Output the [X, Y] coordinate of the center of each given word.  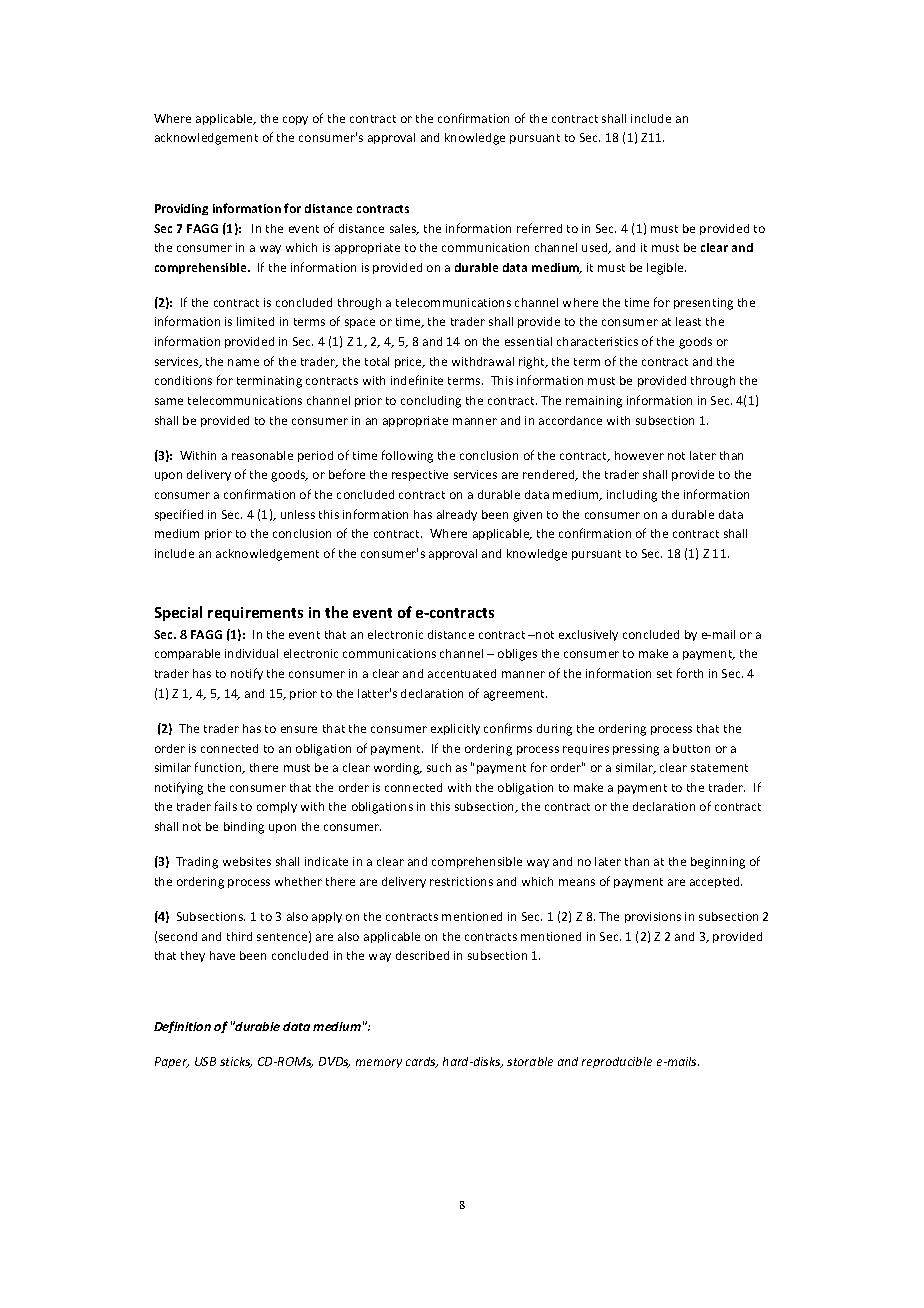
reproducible [617, 1062]
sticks [236, 1062]
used [596, 248]
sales [404, 229]
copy [295, 120]
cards [422, 1062]
